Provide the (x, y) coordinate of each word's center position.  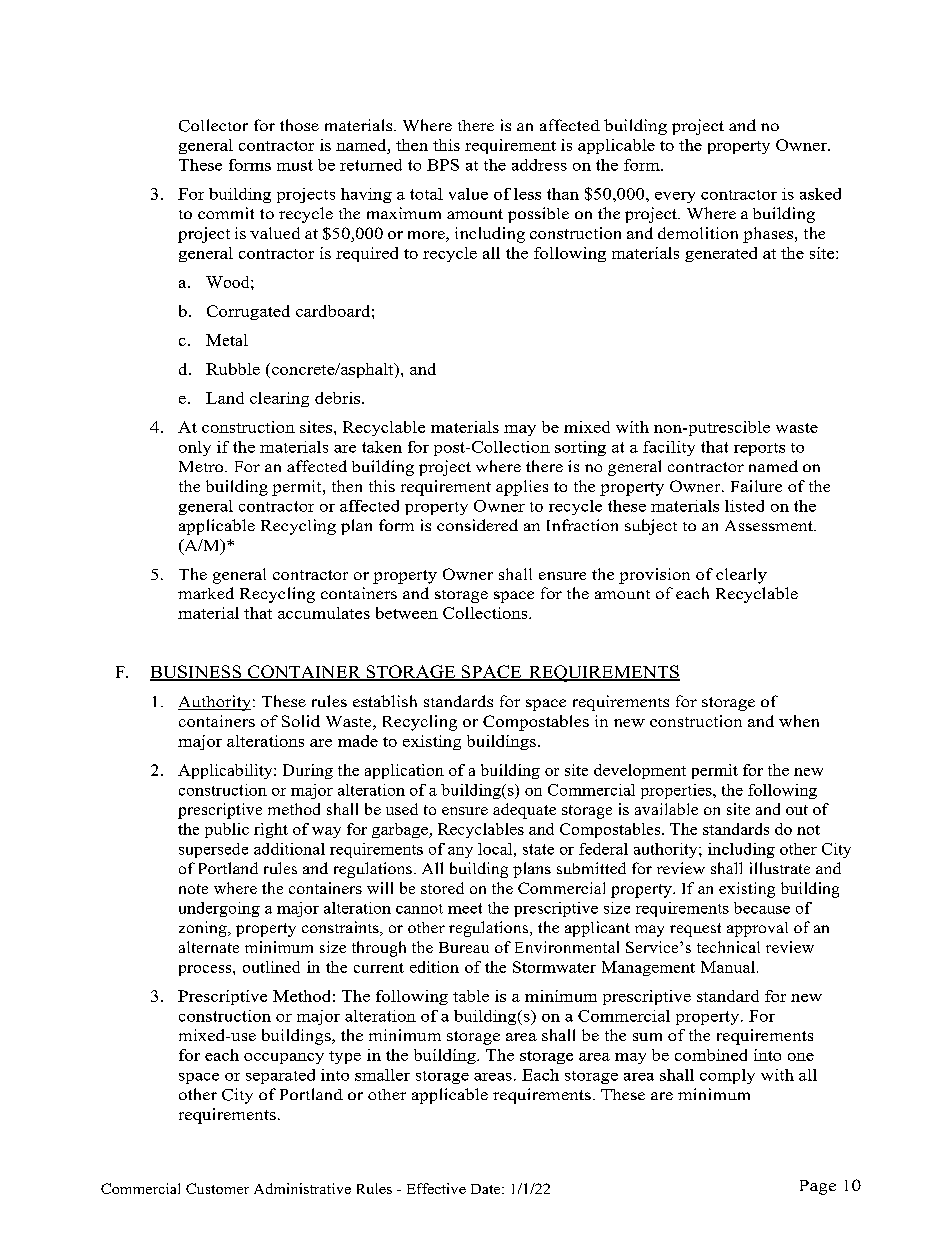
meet (465, 908)
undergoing (219, 909)
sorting (580, 448)
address (539, 165)
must (295, 165)
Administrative (302, 1188)
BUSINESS (197, 673)
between (407, 613)
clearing (279, 399)
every (675, 197)
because (762, 908)
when (799, 721)
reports (759, 449)
